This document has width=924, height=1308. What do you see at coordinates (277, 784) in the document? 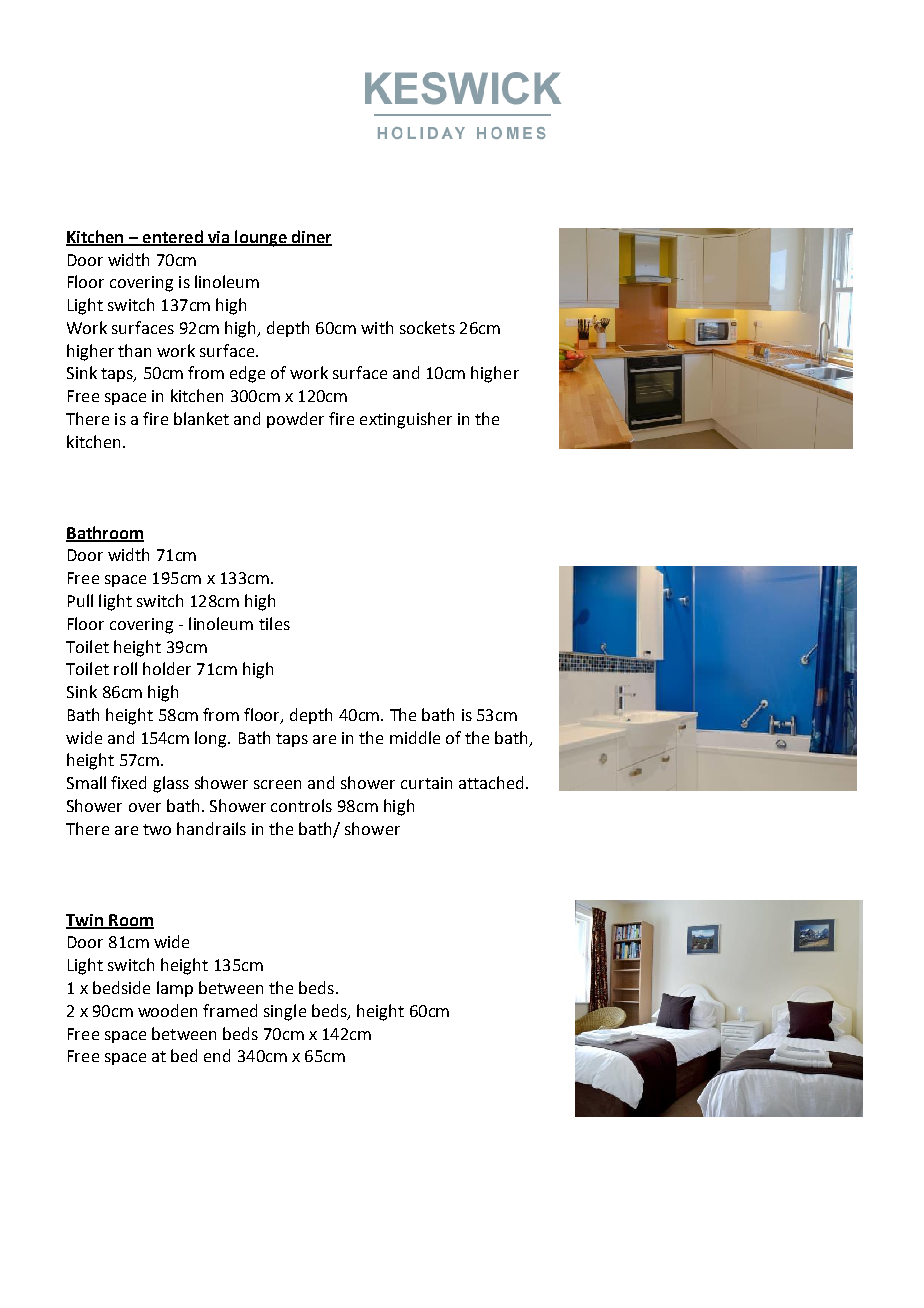
I see `screen` at bounding box center [277, 784].
